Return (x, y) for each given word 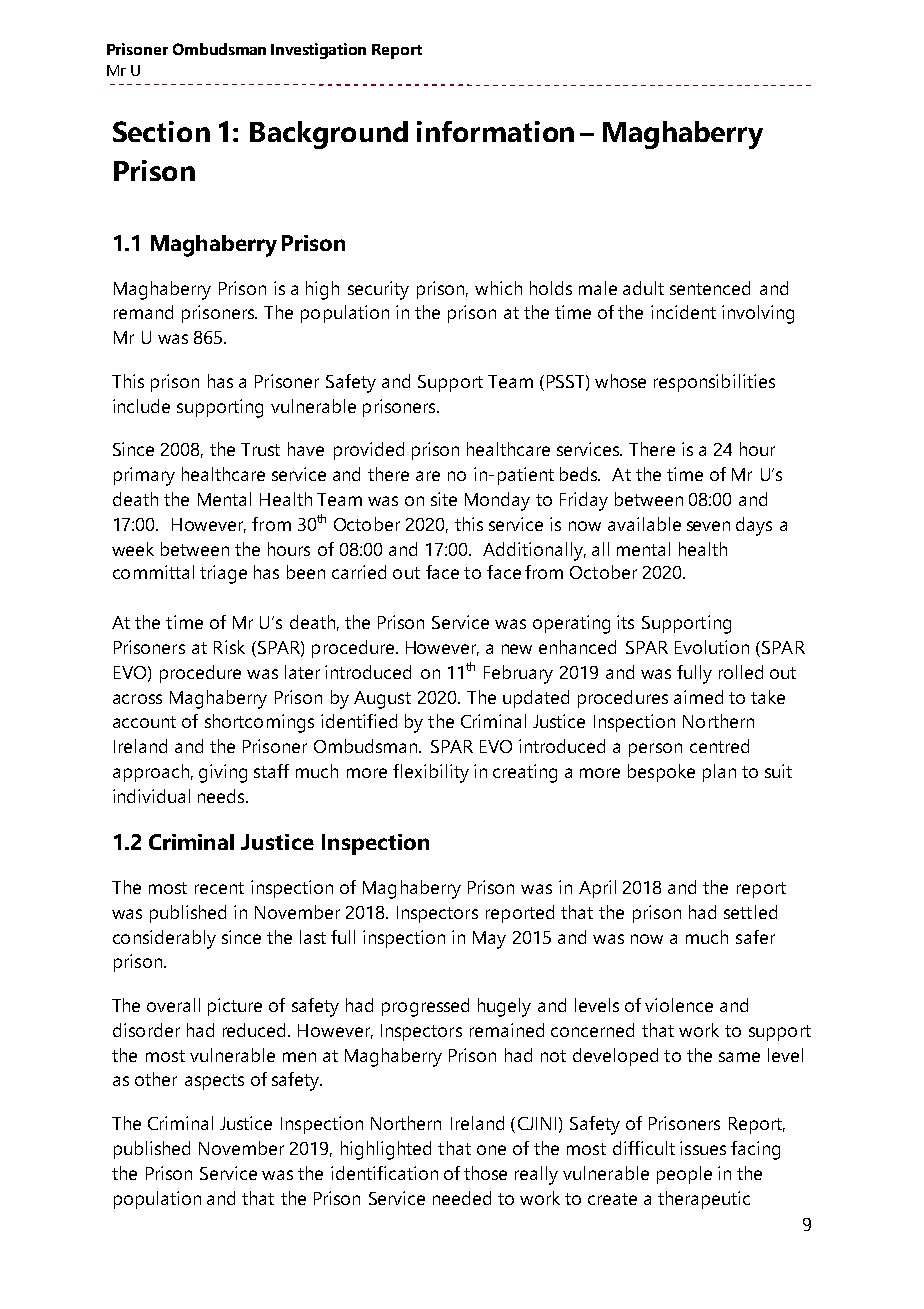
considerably (164, 939)
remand (143, 312)
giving (223, 773)
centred (719, 746)
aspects (214, 1082)
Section (161, 131)
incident (683, 312)
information (495, 131)
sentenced (710, 288)
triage (223, 574)
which (498, 288)
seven (708, 526)
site (444, 499)
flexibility (431, 773)
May (489, 940)
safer (755, 937)
